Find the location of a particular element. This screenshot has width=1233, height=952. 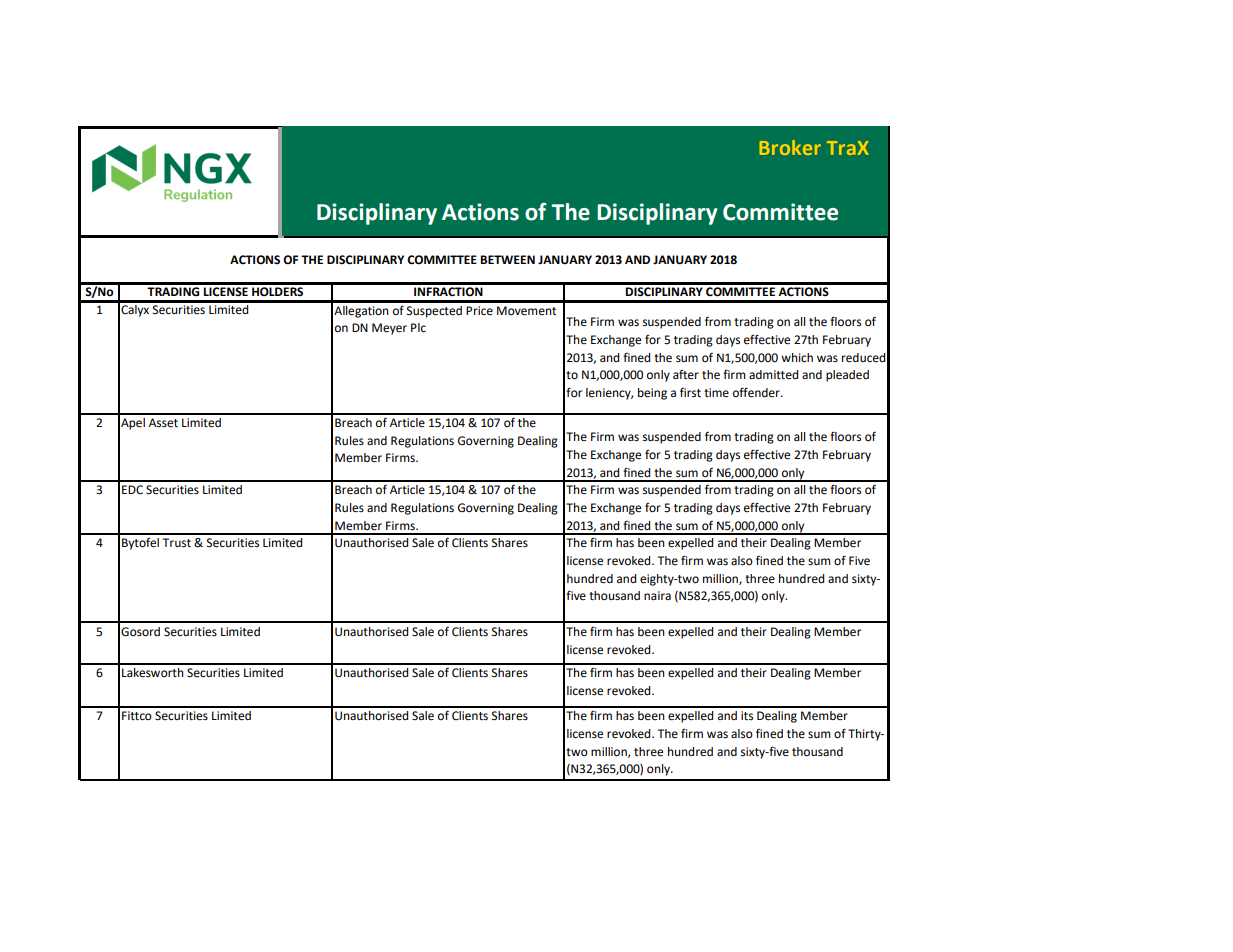

being is located at coordinates (652, 394).
